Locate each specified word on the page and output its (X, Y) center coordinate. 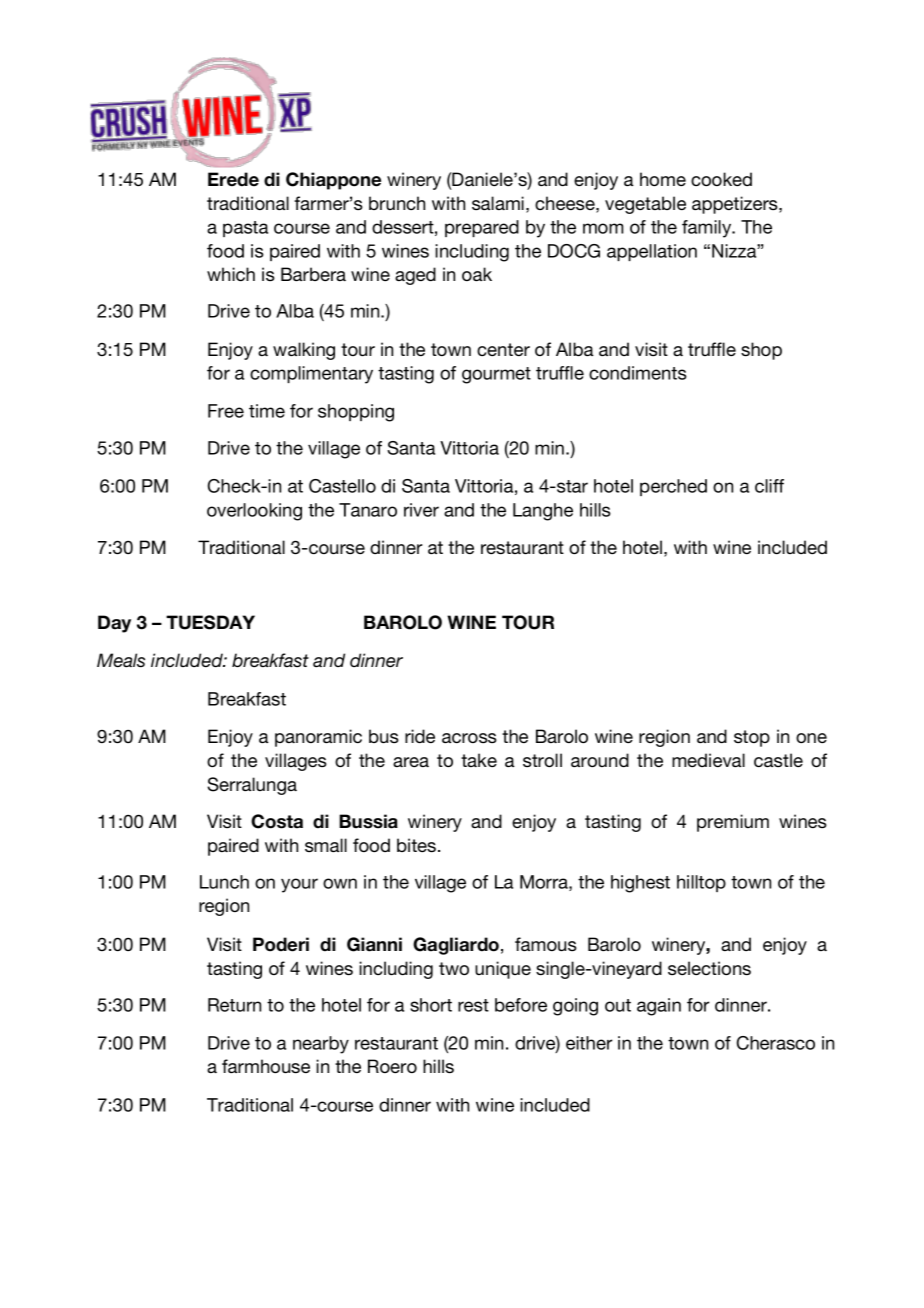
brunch (397, 203)
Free (226, 411)
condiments (638, 373)
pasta (245, 229)
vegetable (645, 205)
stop (752, 738)
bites (418, 845)
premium (733, 823)
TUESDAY (210, 622)
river (421, 510)
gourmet (496, 375)
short (431, 1005)
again (659, 1007)
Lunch (224, 882)
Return (234, 1005)
